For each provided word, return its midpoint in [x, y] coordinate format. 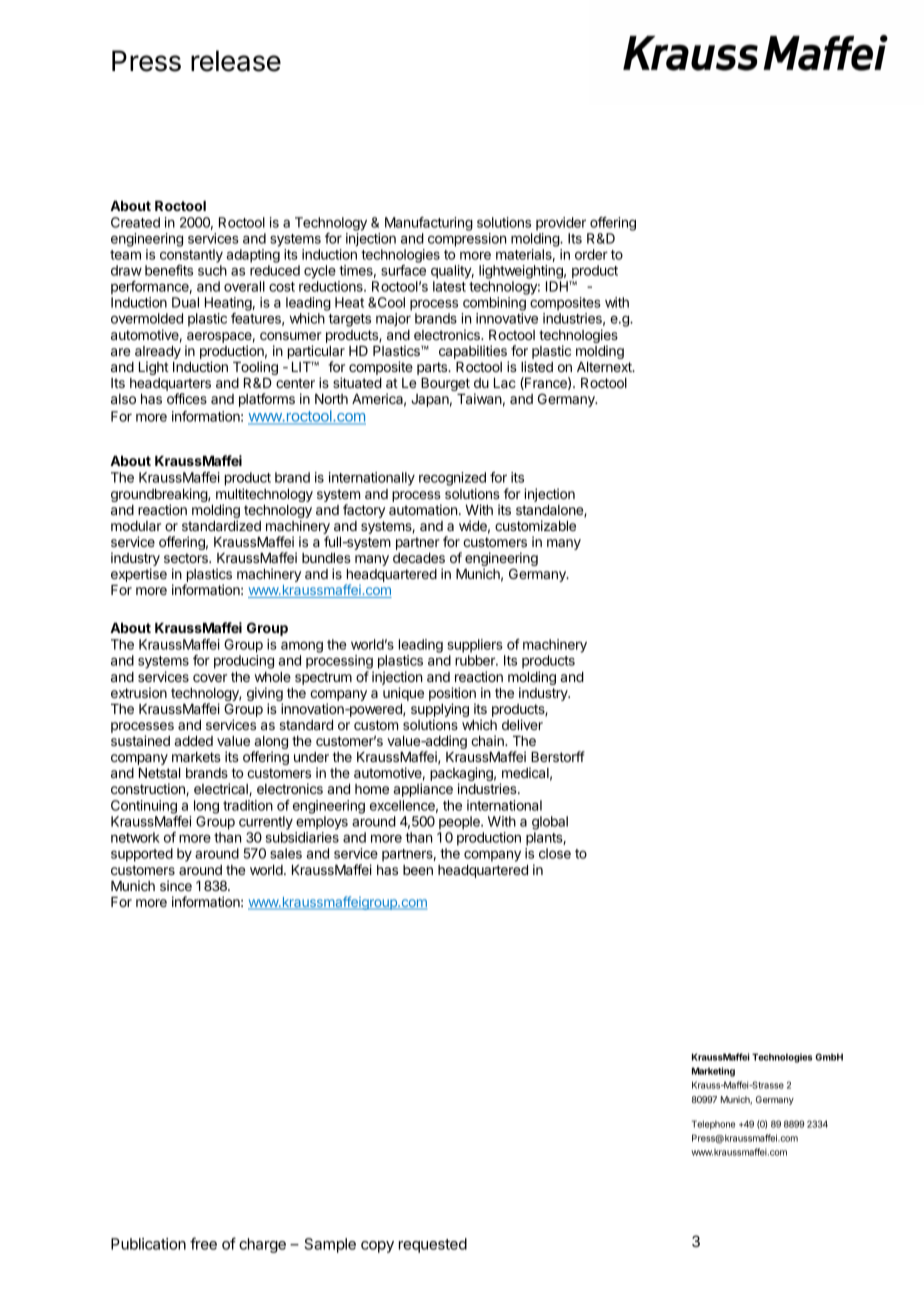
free [203, 1243]
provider [561, 224]
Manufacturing [429, 224]
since [176, 885]
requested [433, 1245]
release [236, 61]
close [555, 853]
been [418, 870]
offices [187, 398]
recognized [452, 479]
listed [537, 366]
